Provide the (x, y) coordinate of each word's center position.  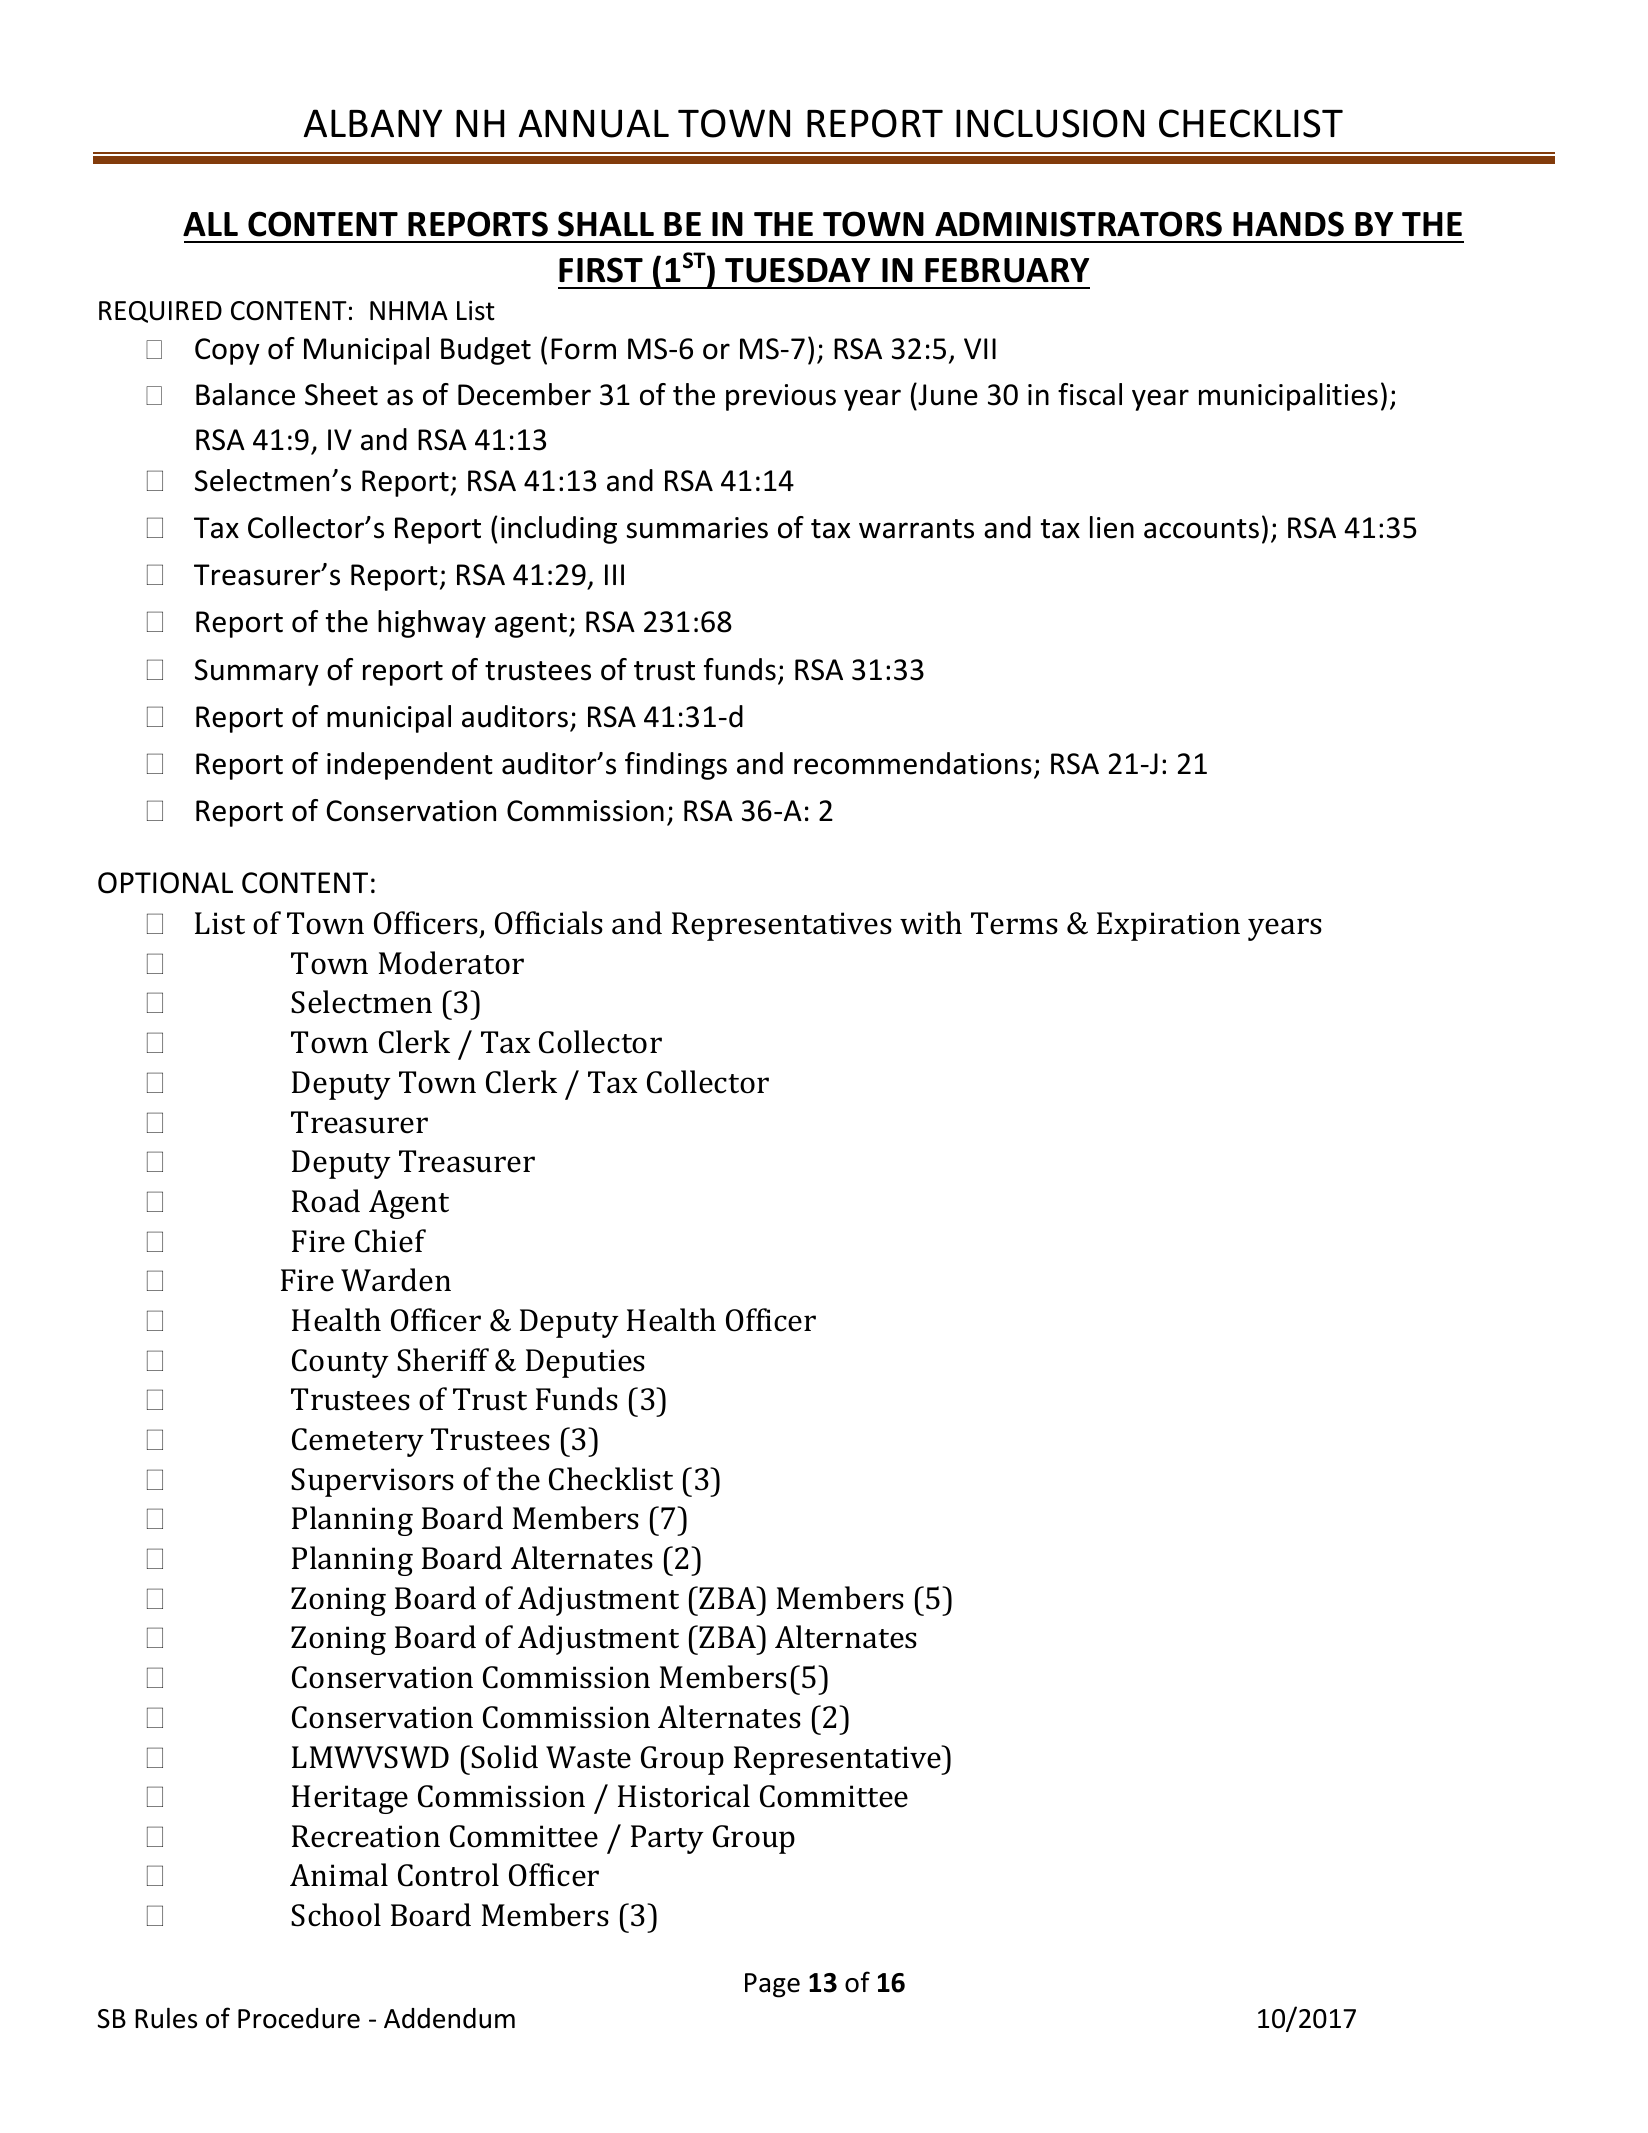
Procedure (299, 2018)
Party (667, 1839)
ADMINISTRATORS (1078, 224)
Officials (549, 923)
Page (772, 1985)
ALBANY (373, 123)
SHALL (606, 224)
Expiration (1168, 926)
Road (326, 1201)
